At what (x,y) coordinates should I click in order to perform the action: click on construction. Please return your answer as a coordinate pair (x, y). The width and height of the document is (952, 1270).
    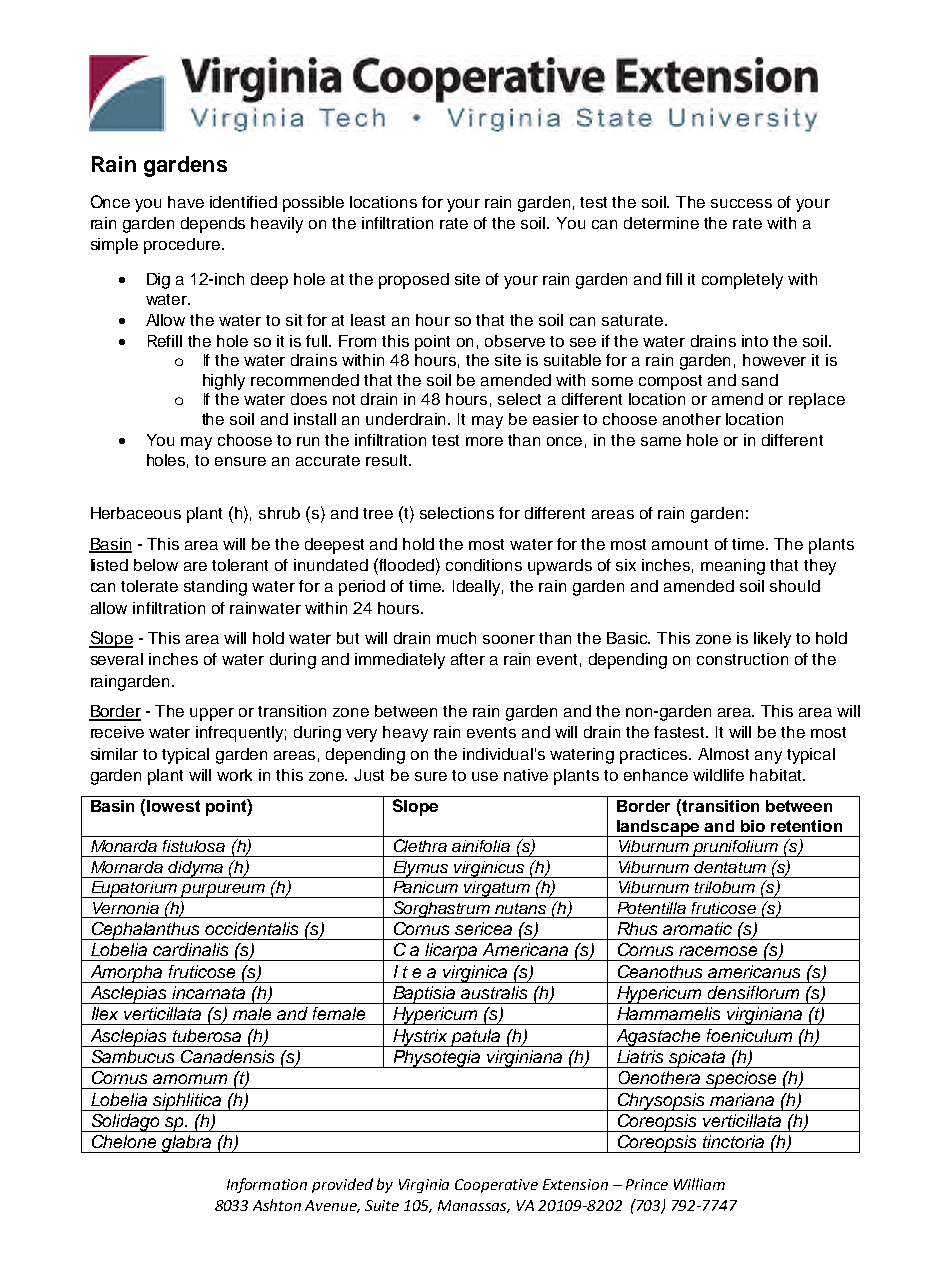
    Looking at the image, I should click on (742, 659).
